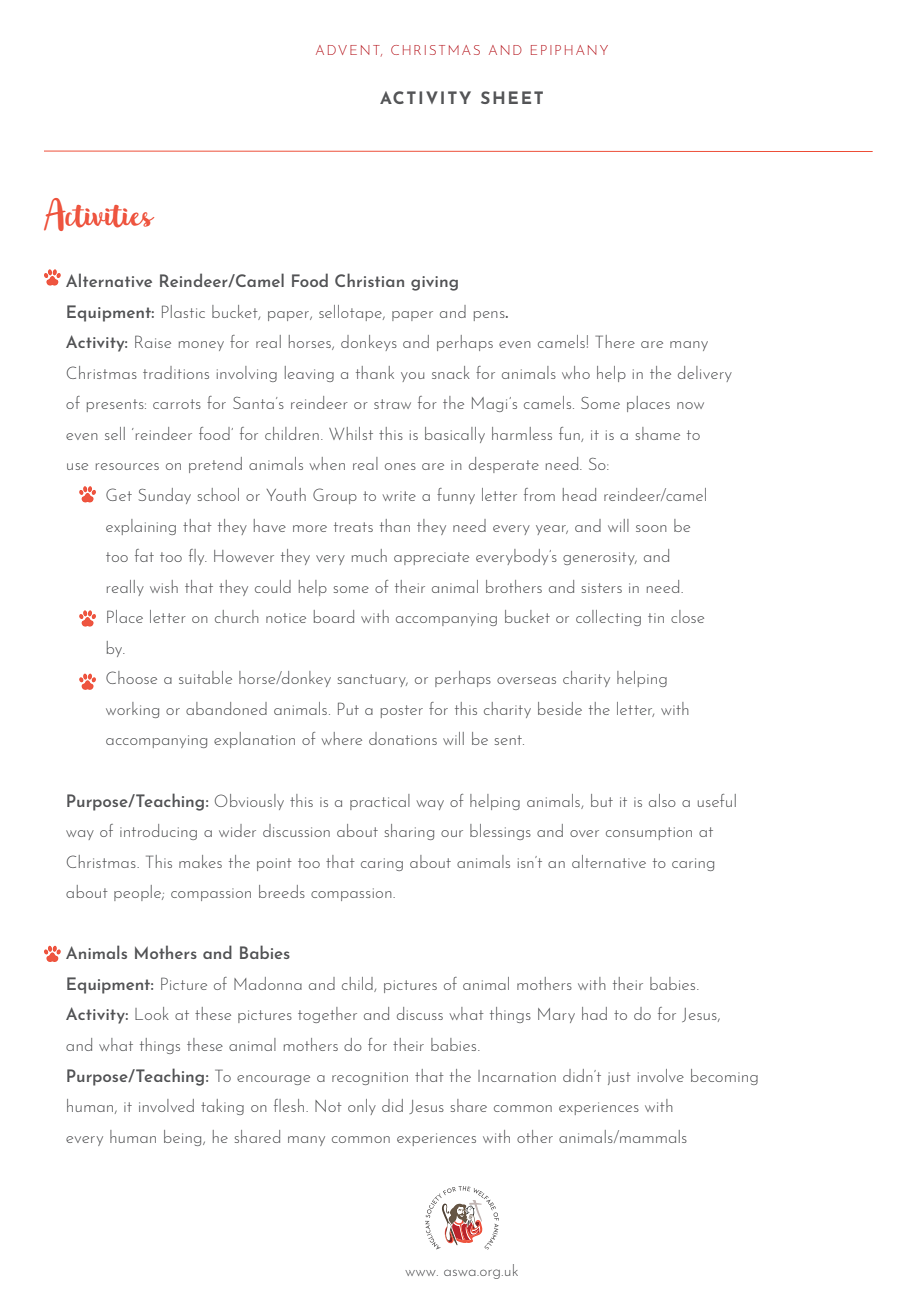 This screenshot has width=924, height=1308. Describe the element at coordinates (619, 1078) in the screenshot. I see `just` at that location.
